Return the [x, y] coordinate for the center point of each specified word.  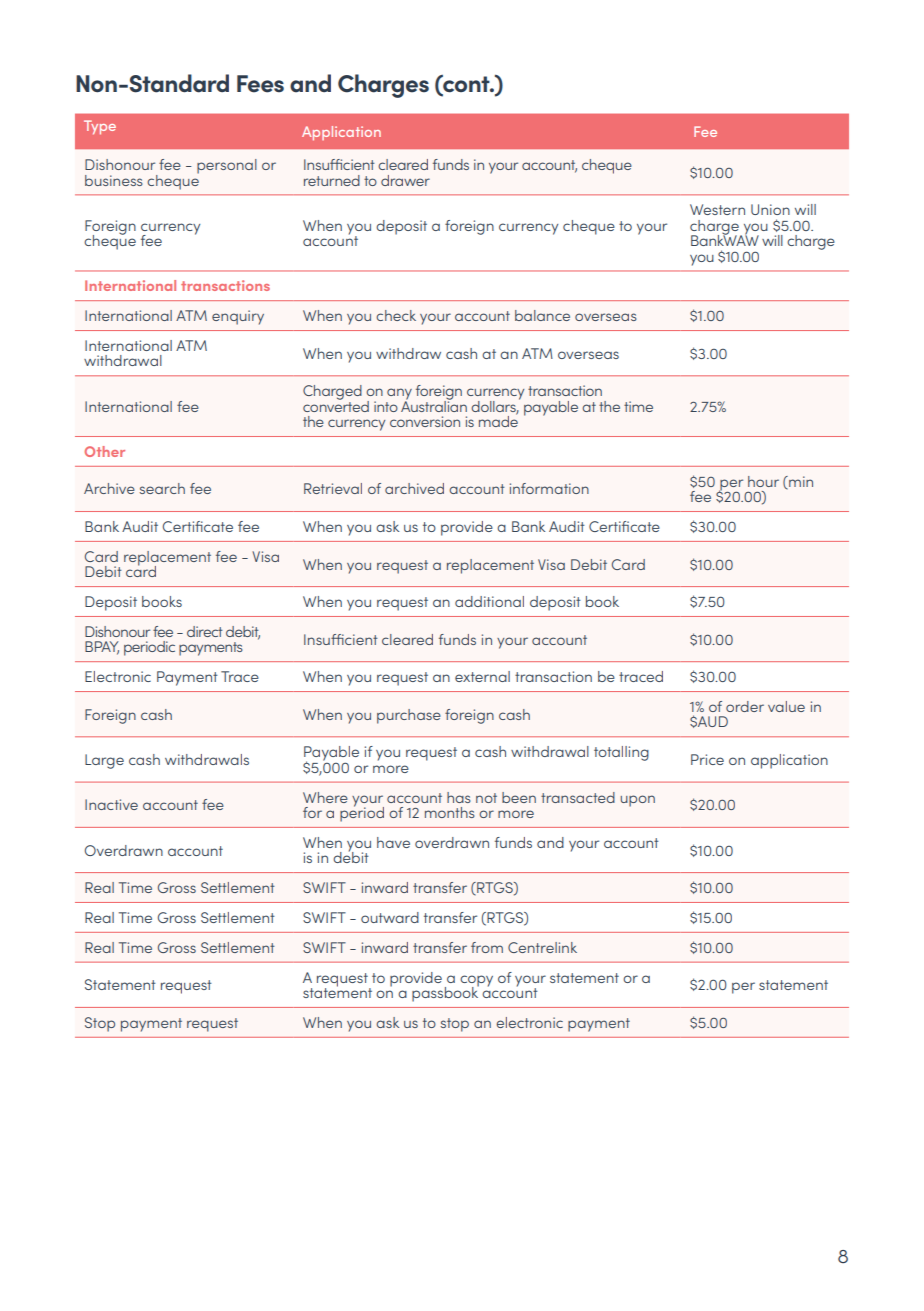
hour [763, 481]
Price [707, 759]
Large [104, 761]
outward [390, 917]
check [396, 315]
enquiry [238, 317]
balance [542, 315]
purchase [409, 716]
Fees [260, 84]
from [487, 947]
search [162, 488]
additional [489, 601]
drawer [405, 180]
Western [717, 209]
